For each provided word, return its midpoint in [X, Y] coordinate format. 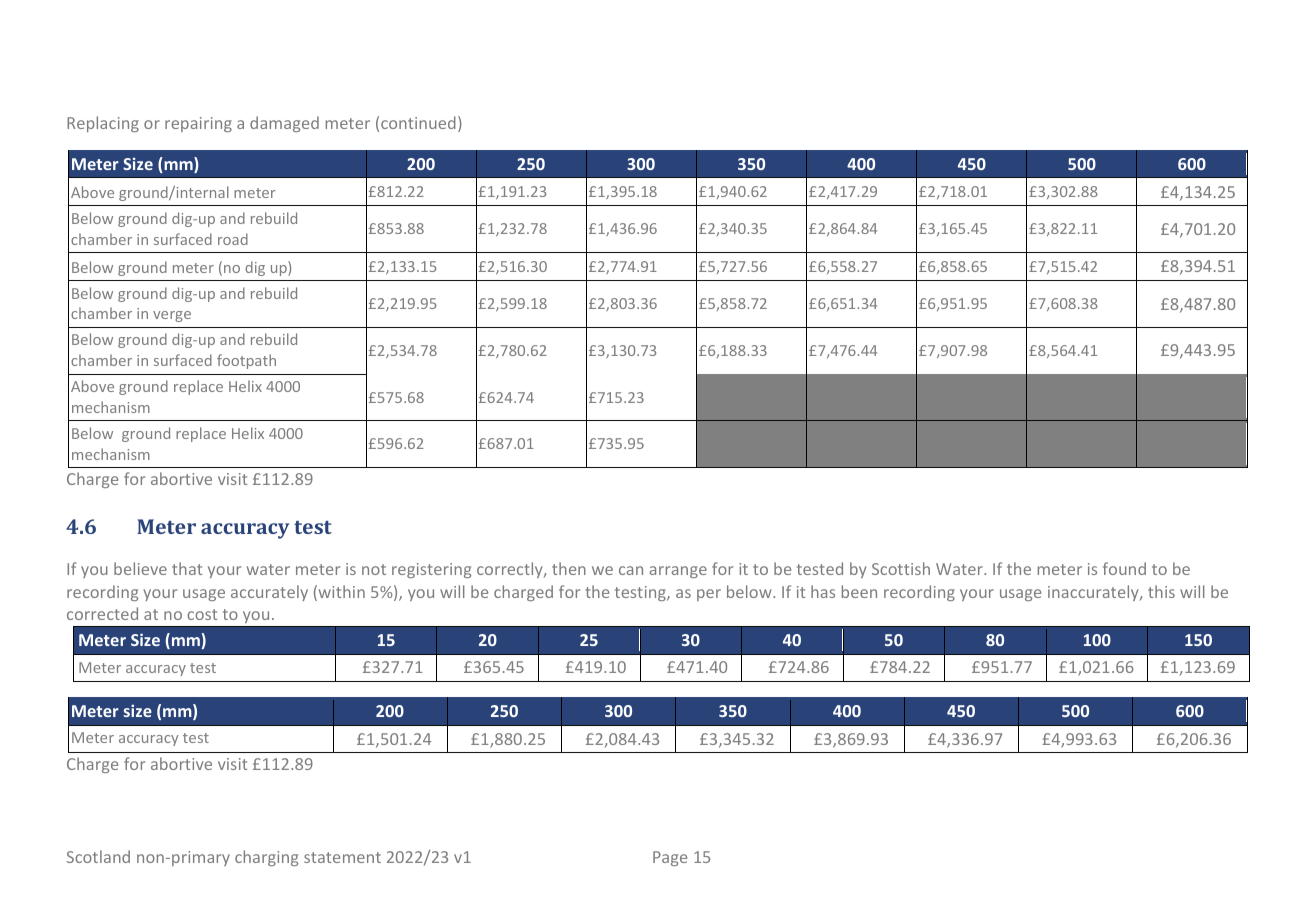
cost [202, 614]
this [1161, 591]
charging [266, 858]
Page [670, 858]
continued [418, 122]
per [709, 595]
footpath [246, 361]
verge [172, 316]
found [1124, 568]
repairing [198, 124]
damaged [284, 124]
